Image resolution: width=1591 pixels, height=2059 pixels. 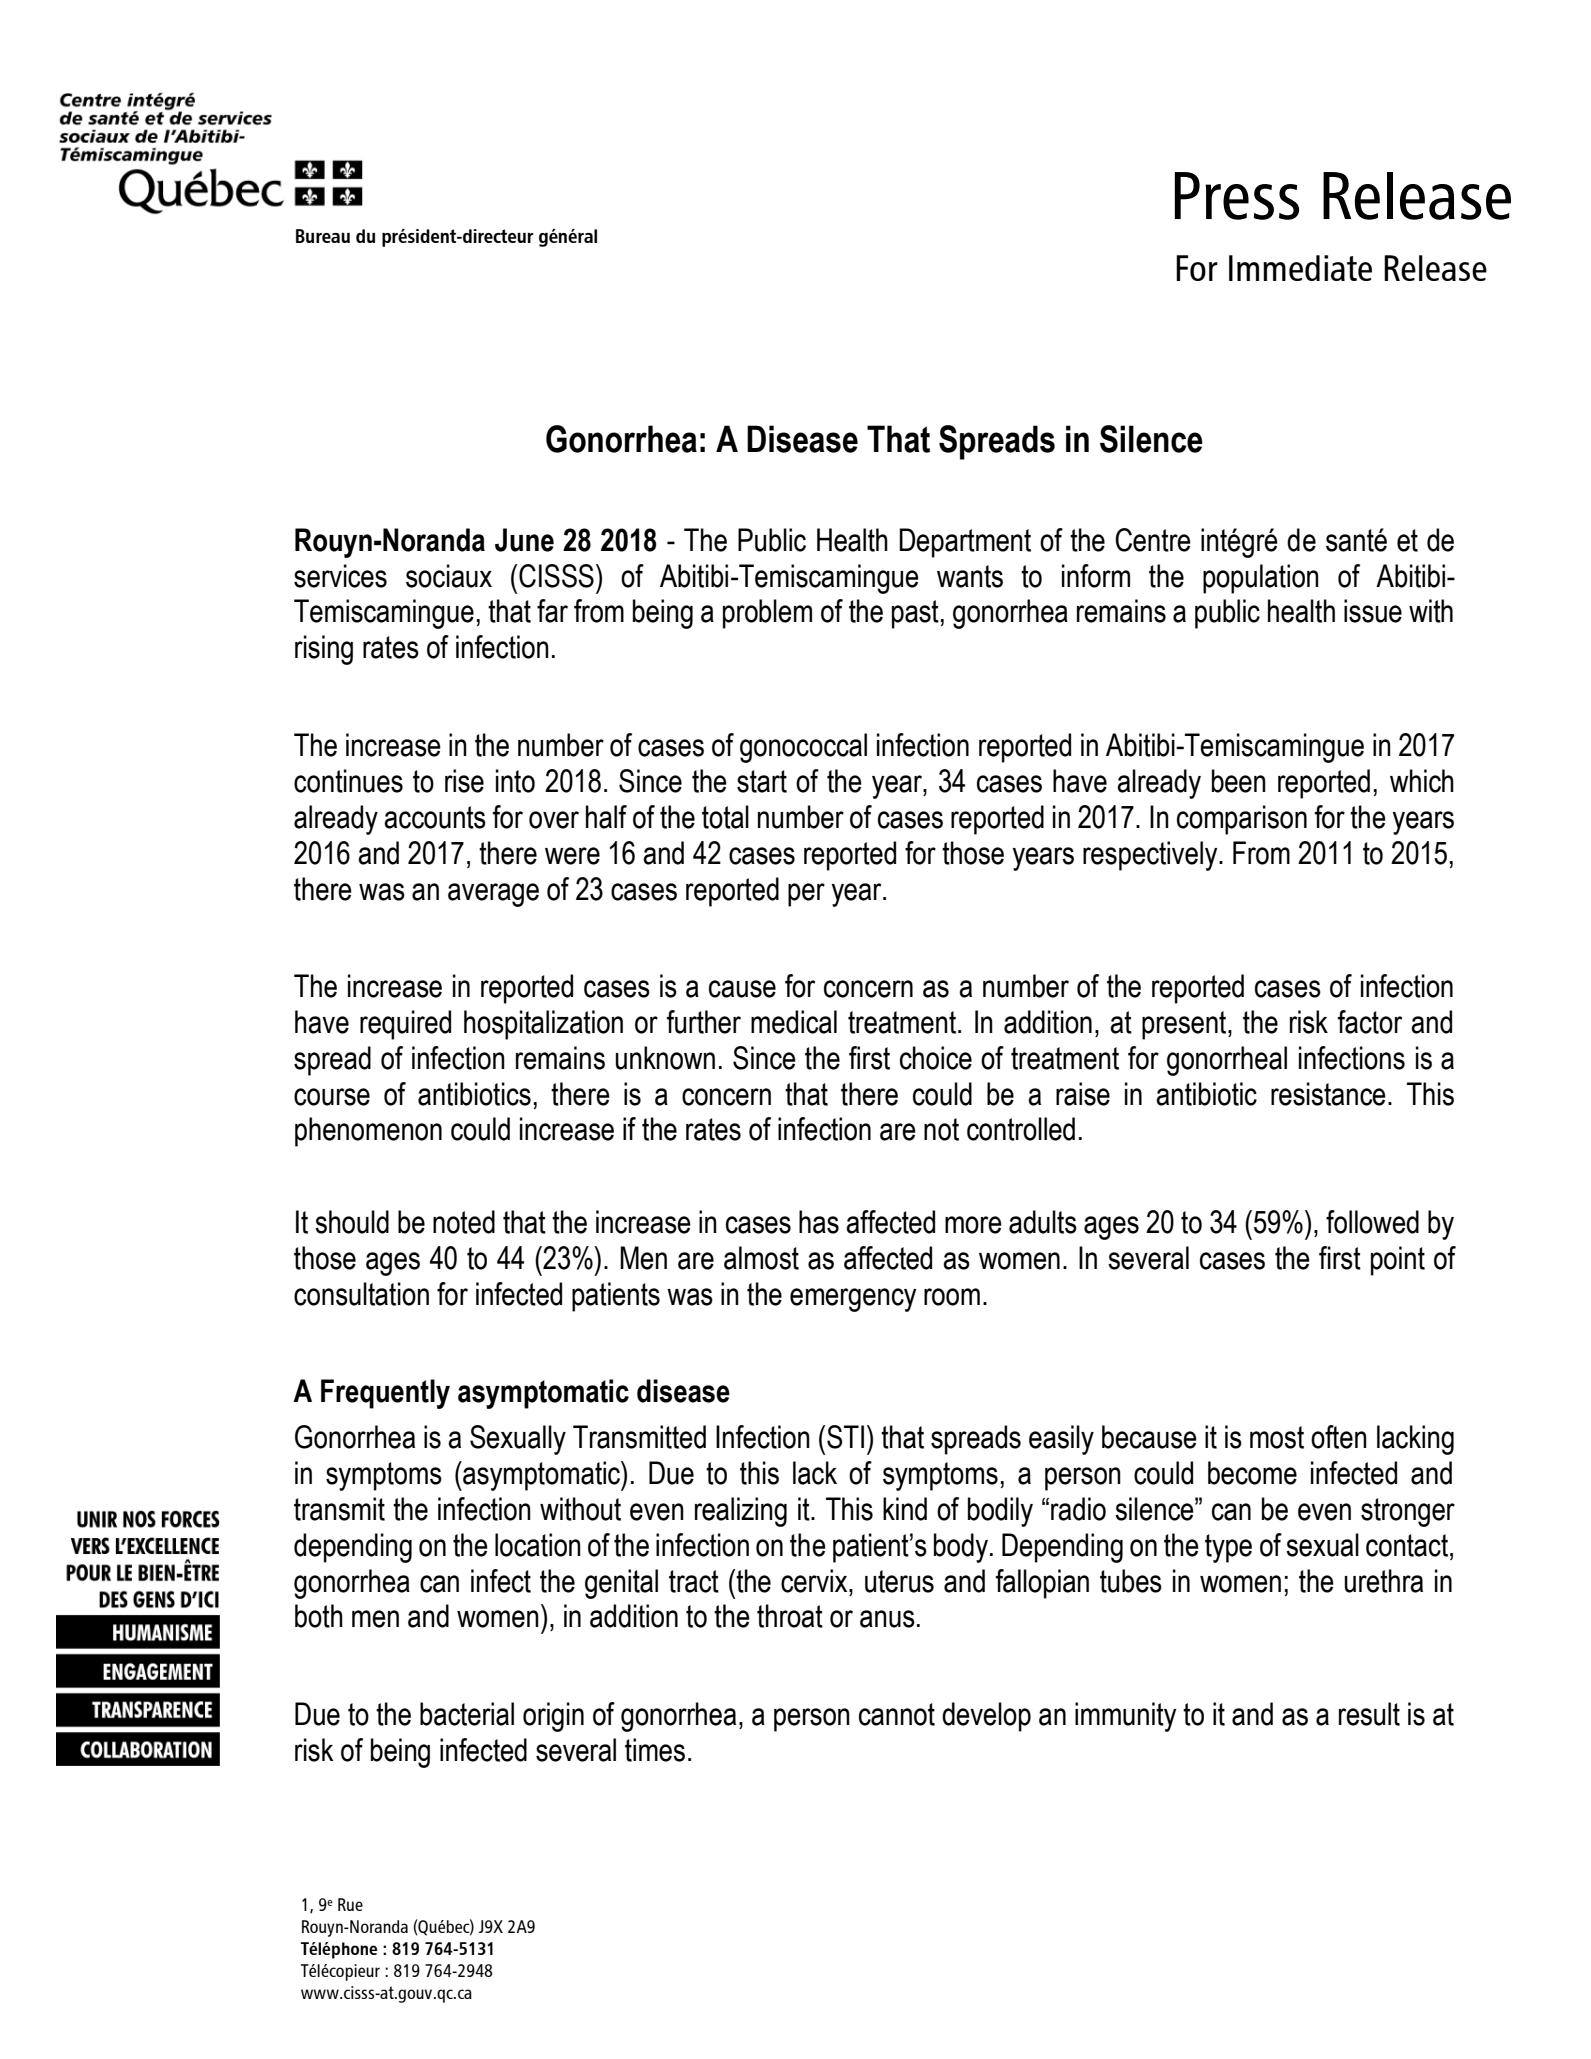 I want to click on comparison, so click(x=1242, y=820).
